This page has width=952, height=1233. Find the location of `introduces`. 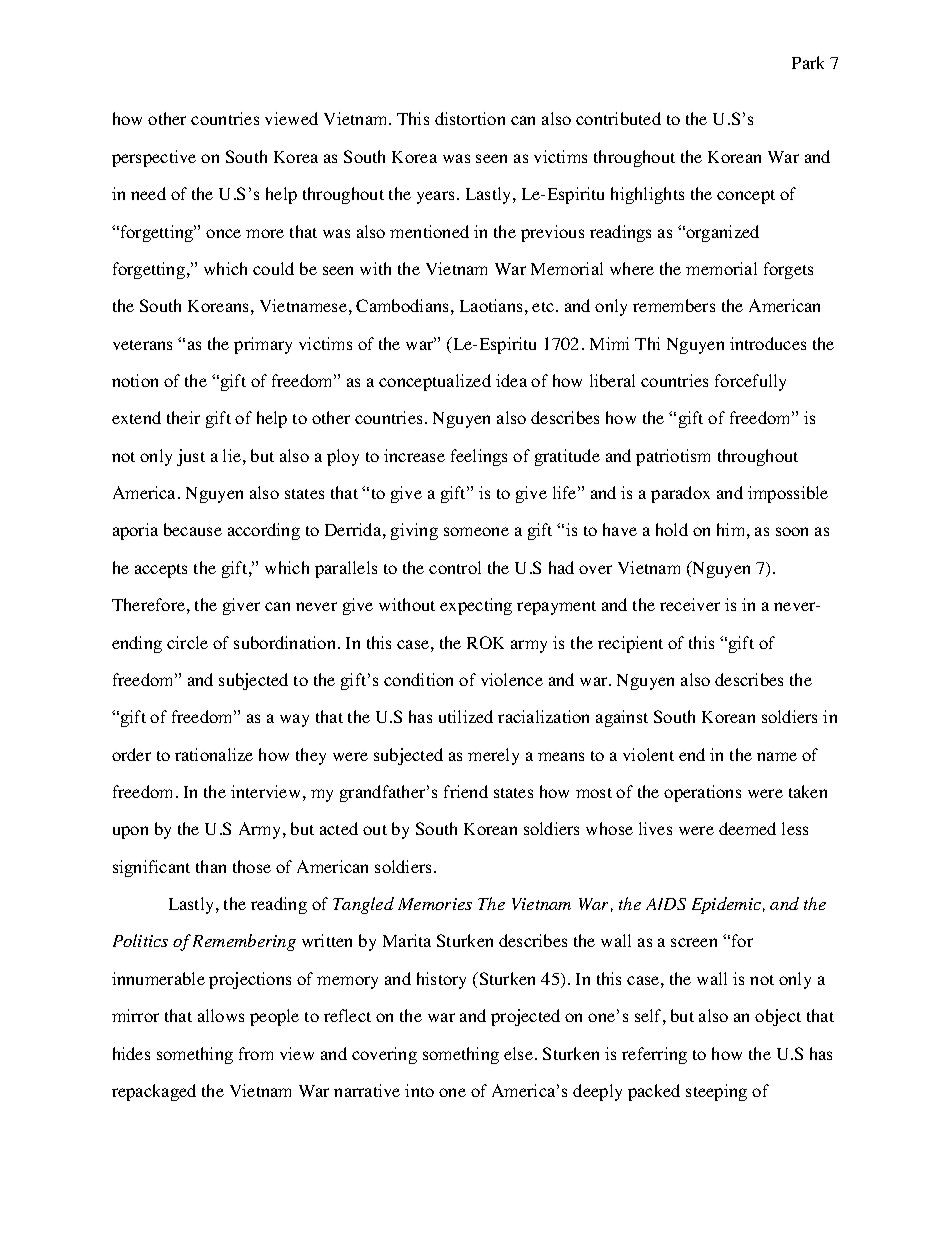

introduces is located at coordinates (768, 343).
